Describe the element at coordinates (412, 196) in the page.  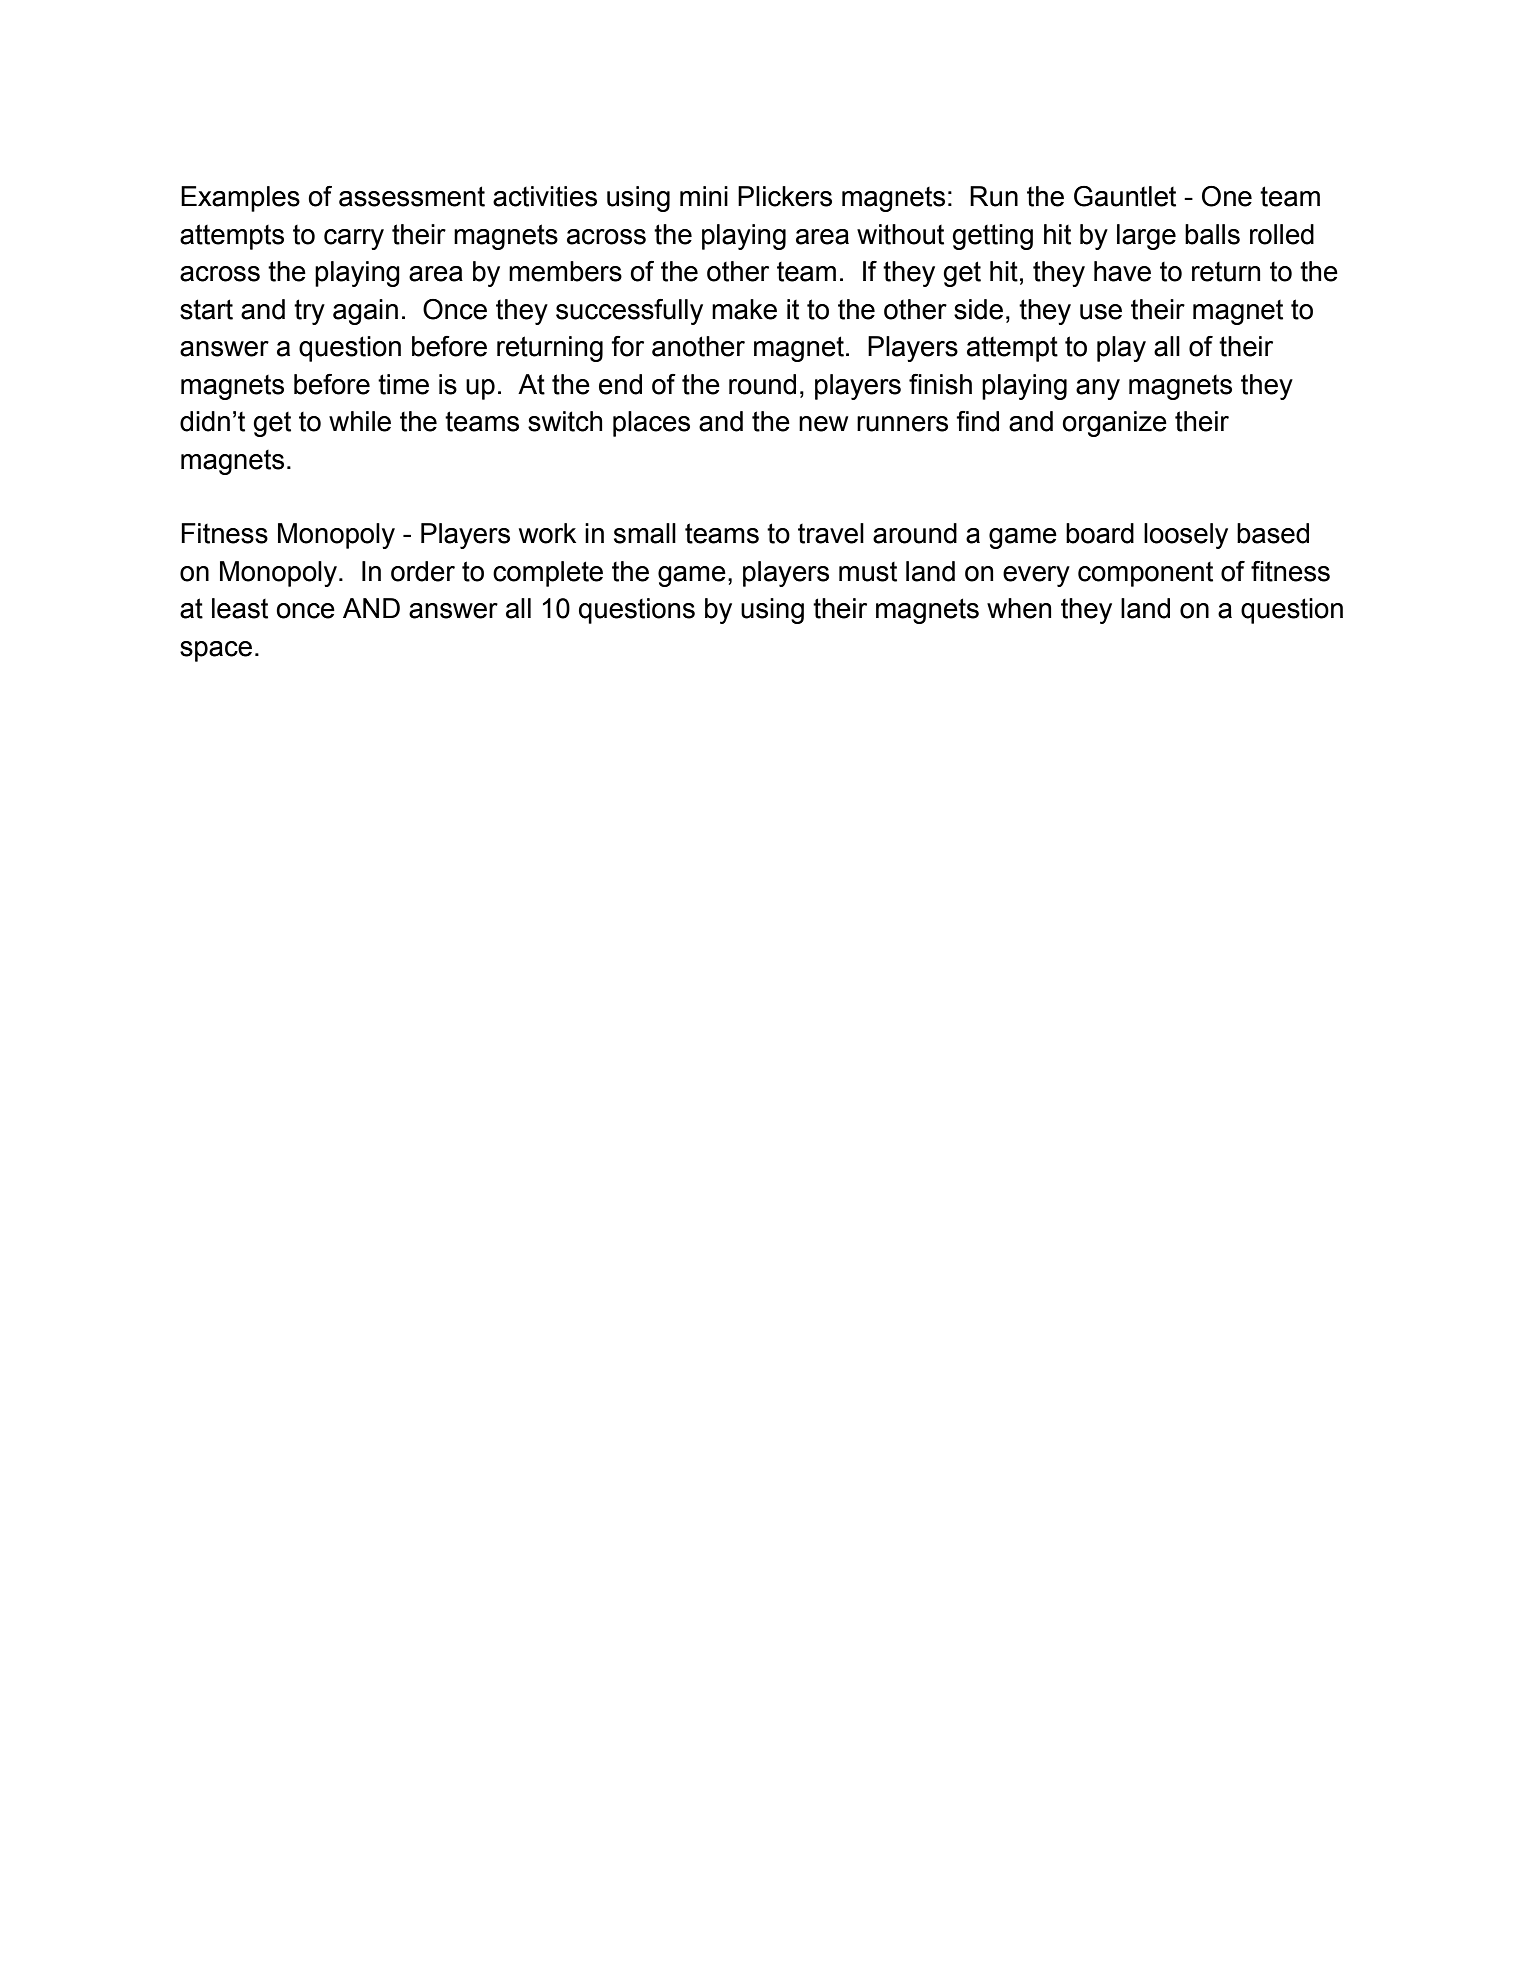
I see `assessment` at that location.
